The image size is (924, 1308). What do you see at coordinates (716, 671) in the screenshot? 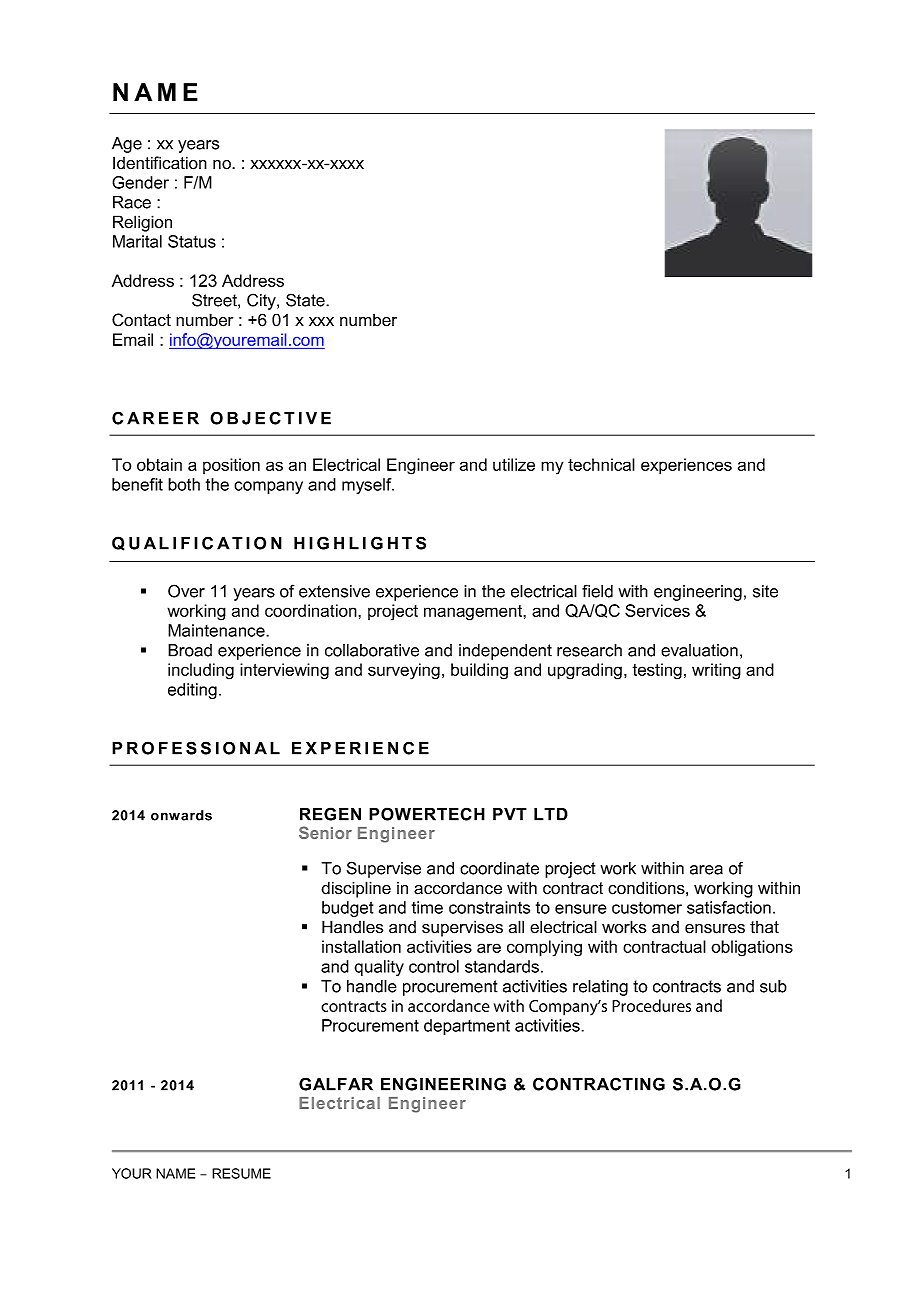
I see `writing` at bounding box center [716, 671].
